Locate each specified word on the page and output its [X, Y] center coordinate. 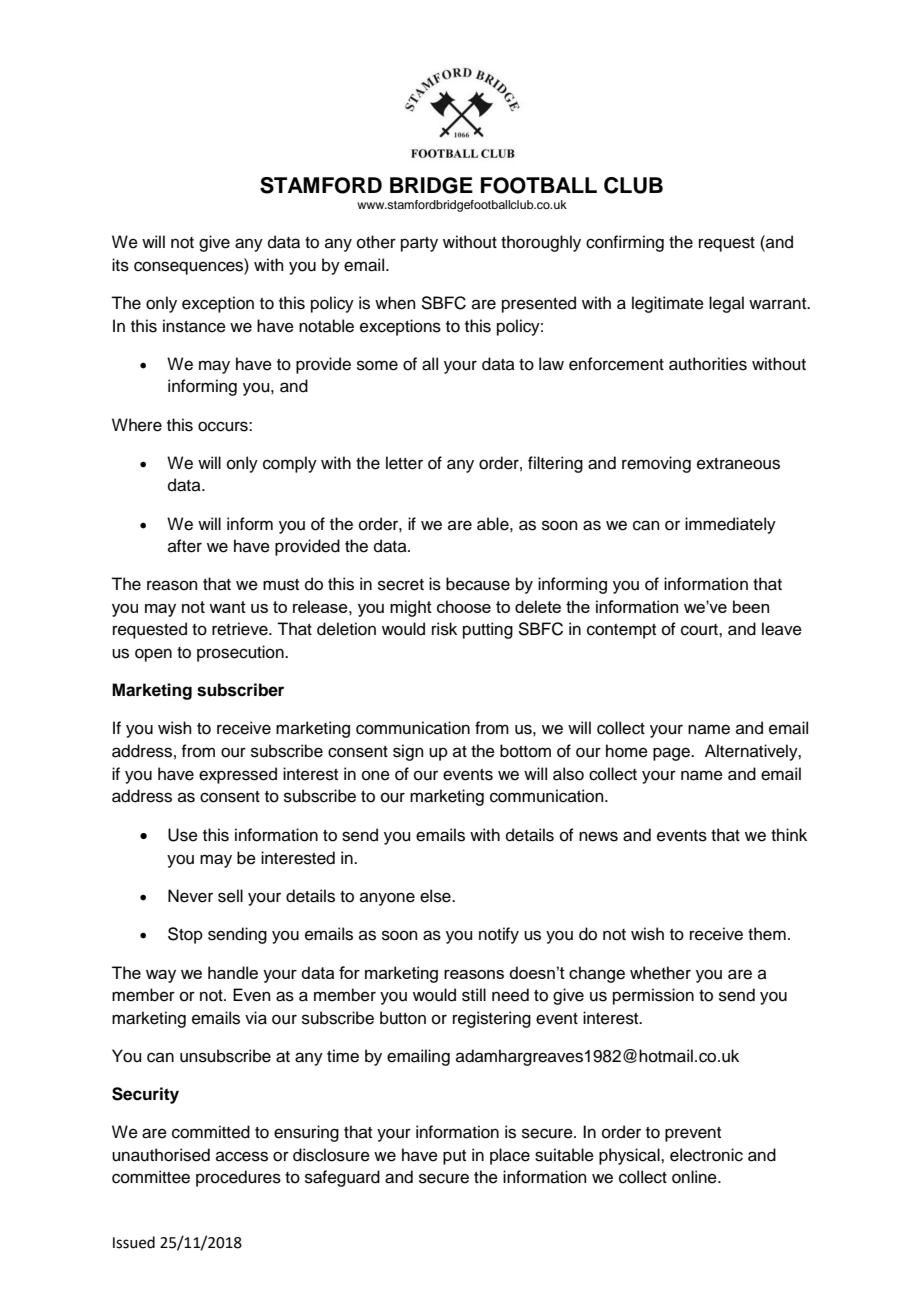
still [474, 995]
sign [408, 752]
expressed [238, 775]
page [673, 754]
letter [404, 463]
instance [194, 326]
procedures [238, 1178]
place [510, 1156]
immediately [730, 525]
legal [726, 304]
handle [233, 972]
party [419, 244]
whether [660, 973]
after [185, 546]
